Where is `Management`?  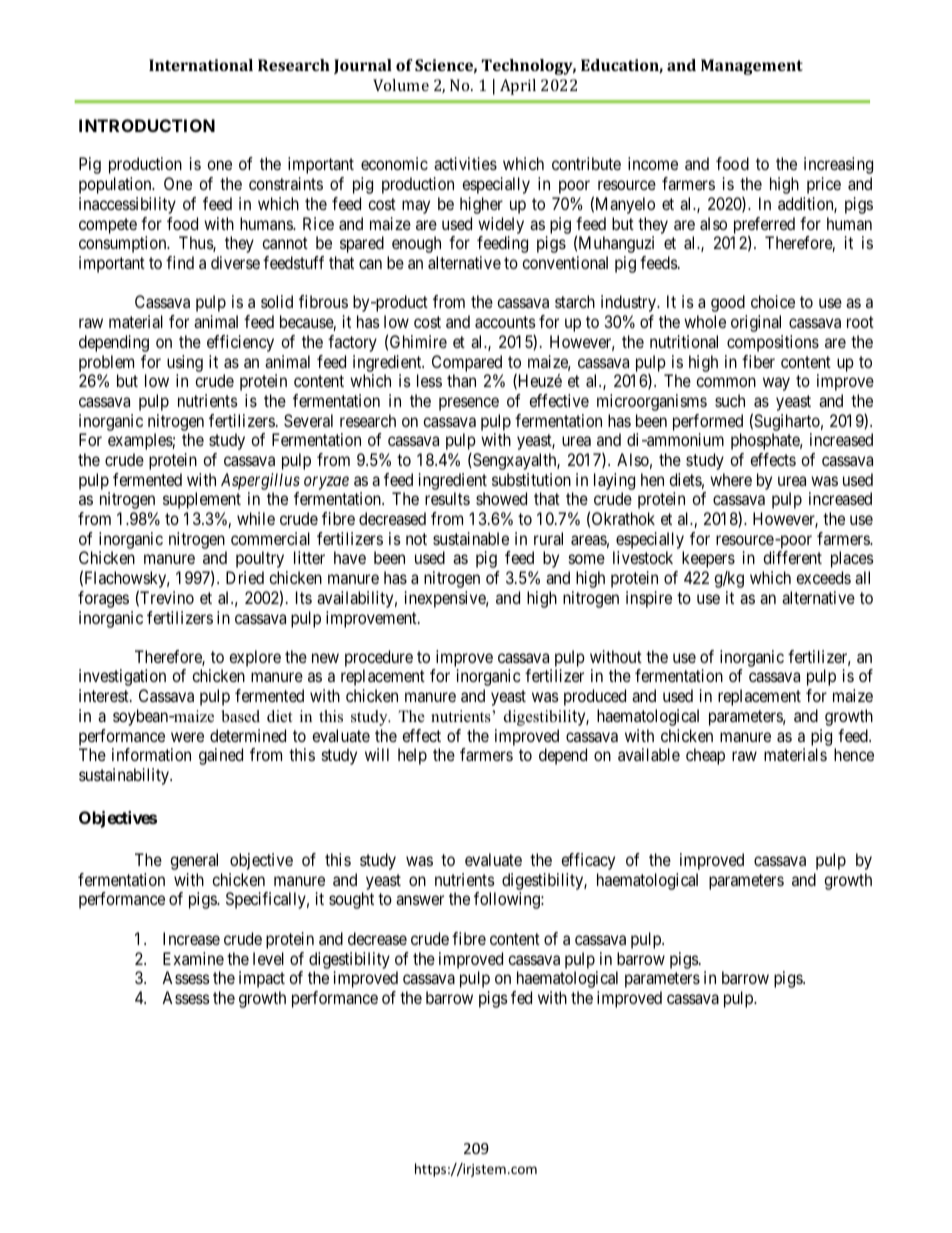 Management is located at coordinates (752, 67).
